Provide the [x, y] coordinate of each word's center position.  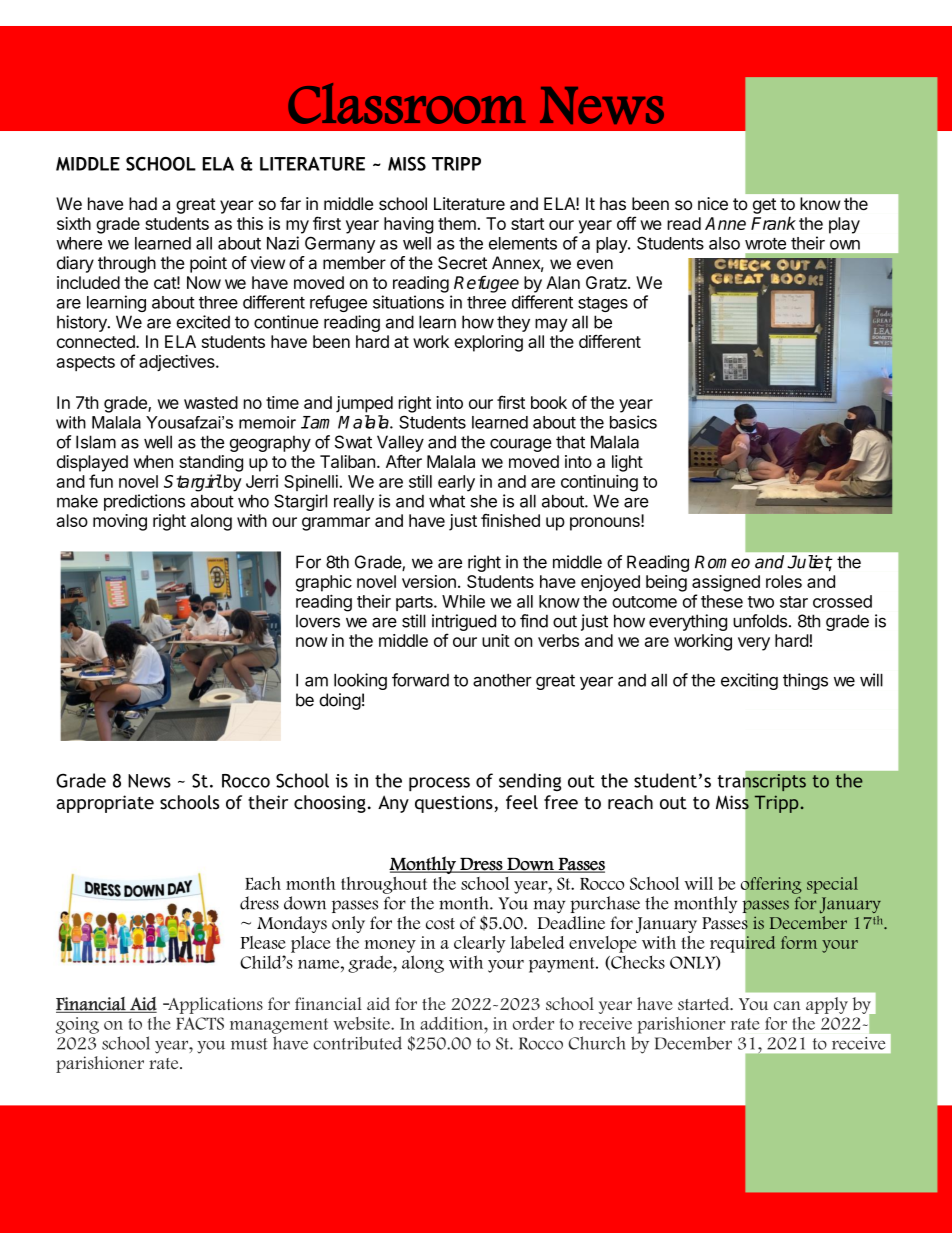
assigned [726, 583]
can [787, 1005]
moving [120, 522]
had [143, 204]
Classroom [407, 103]
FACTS [200, 1023]
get [764, 206]
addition [452, 1023]
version [429, 581]
